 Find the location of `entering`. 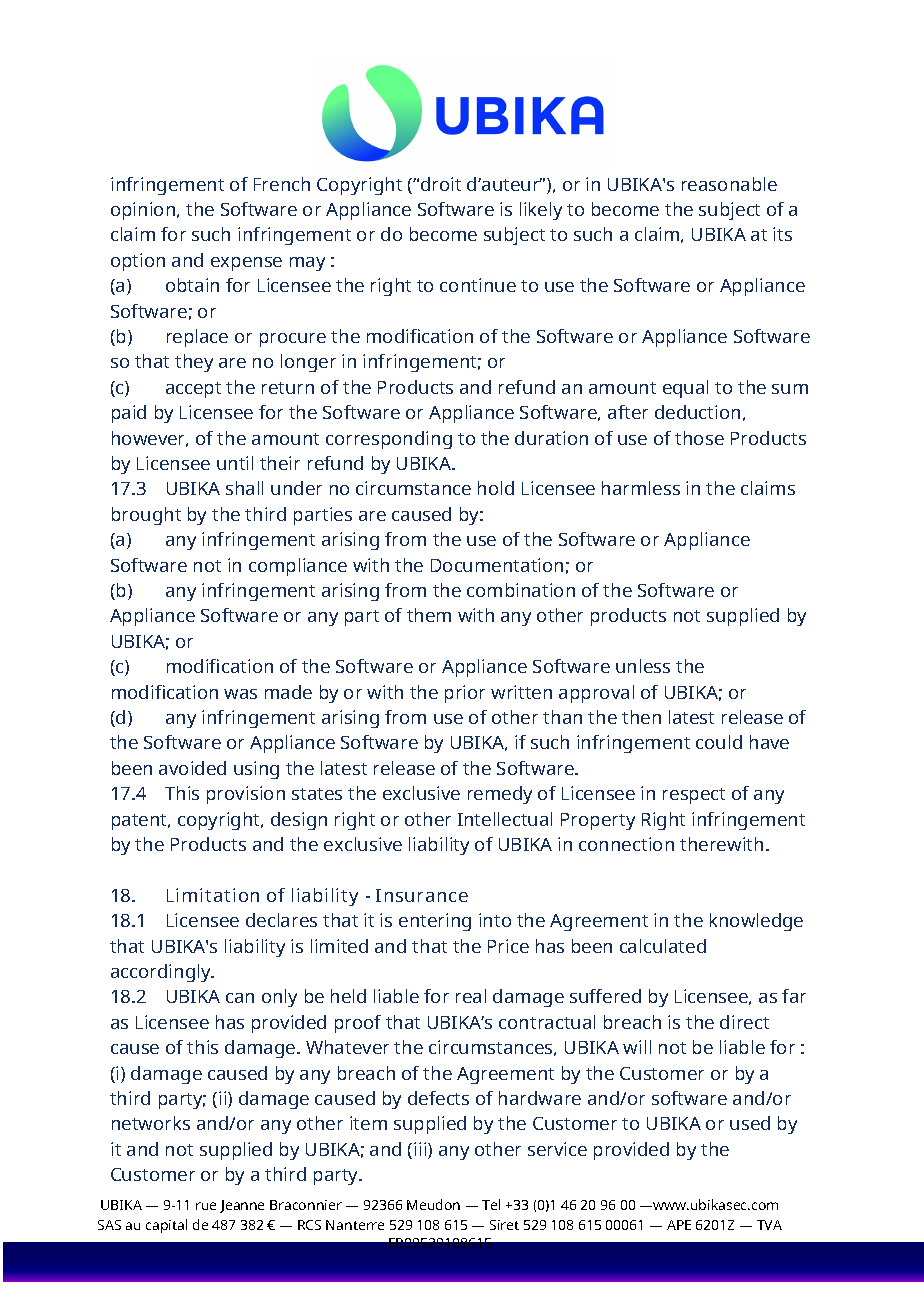

entering is located at coordinates (435, 922).
